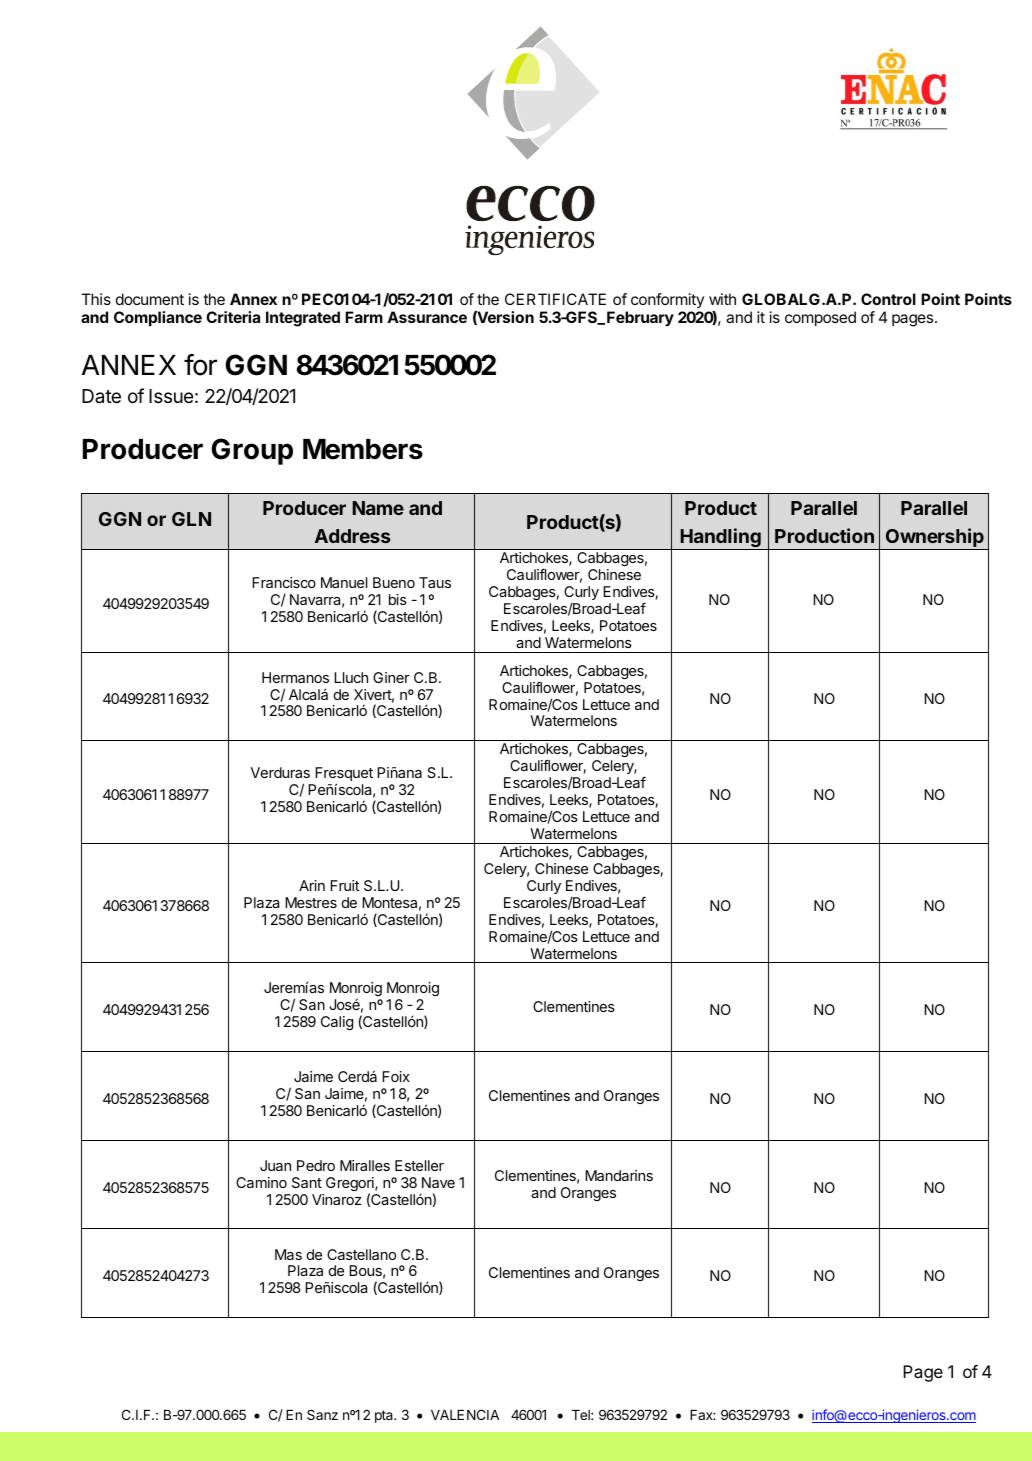 Image resolution: width=1032 pixels, height=1461 pixels. I want to click on VALENCIA, so click(465, 1414).
